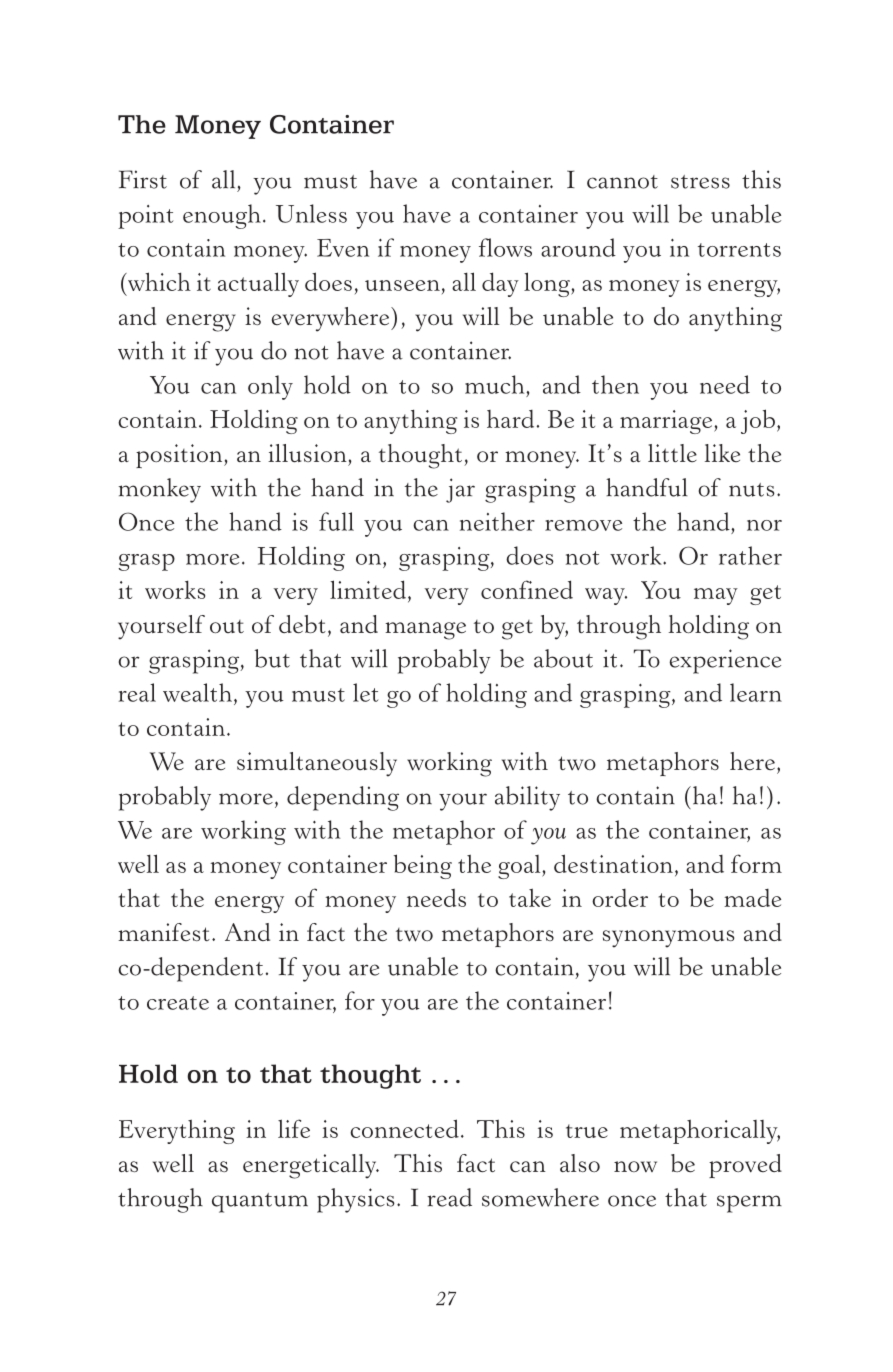 The width and height of the screenshot is (893, 1372). What do you see at coordinates (505, 247) in the screenshot?
I see `flows` at bounding box center [505, 247].
